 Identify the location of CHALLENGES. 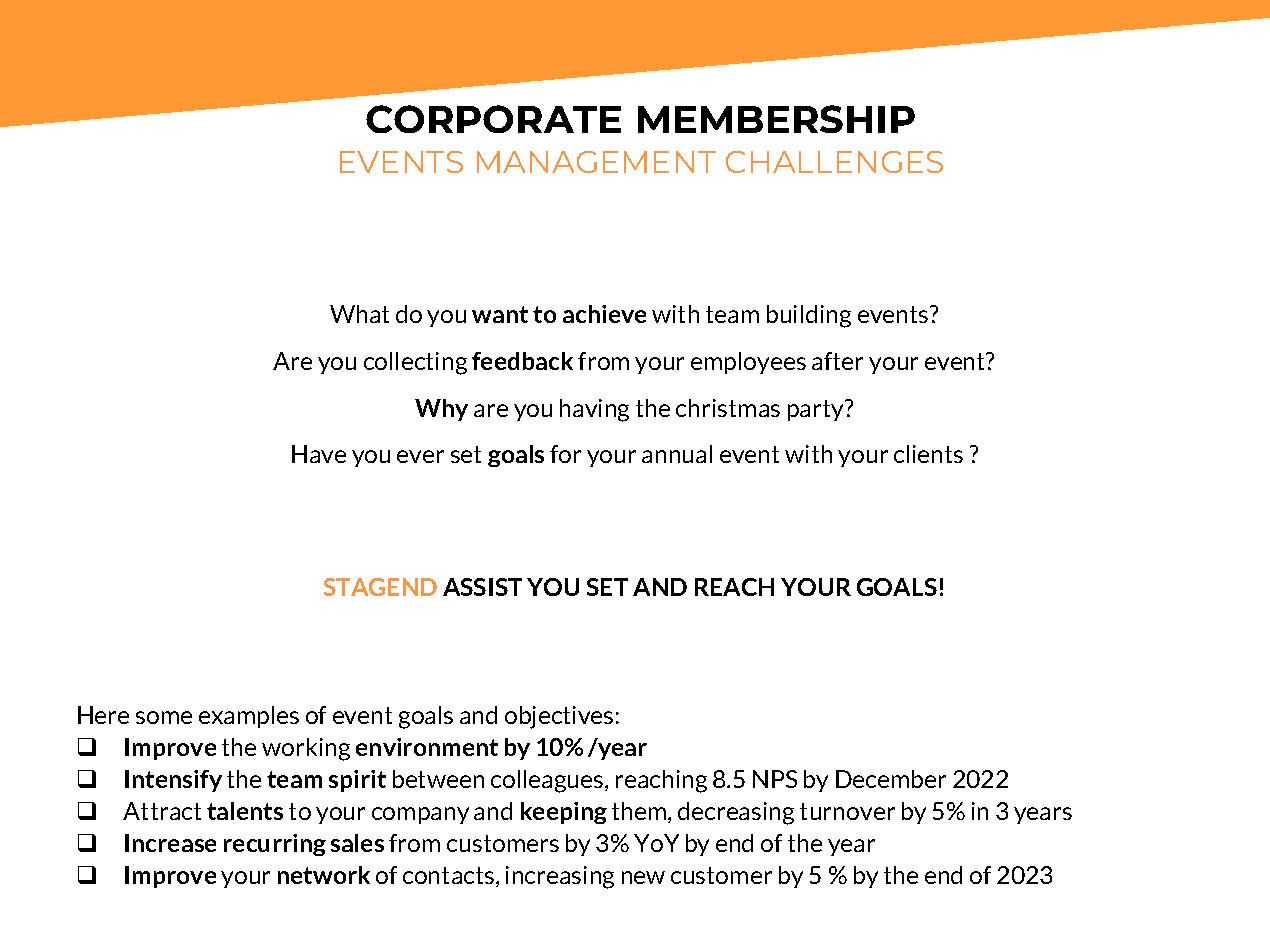
(834, 162).
